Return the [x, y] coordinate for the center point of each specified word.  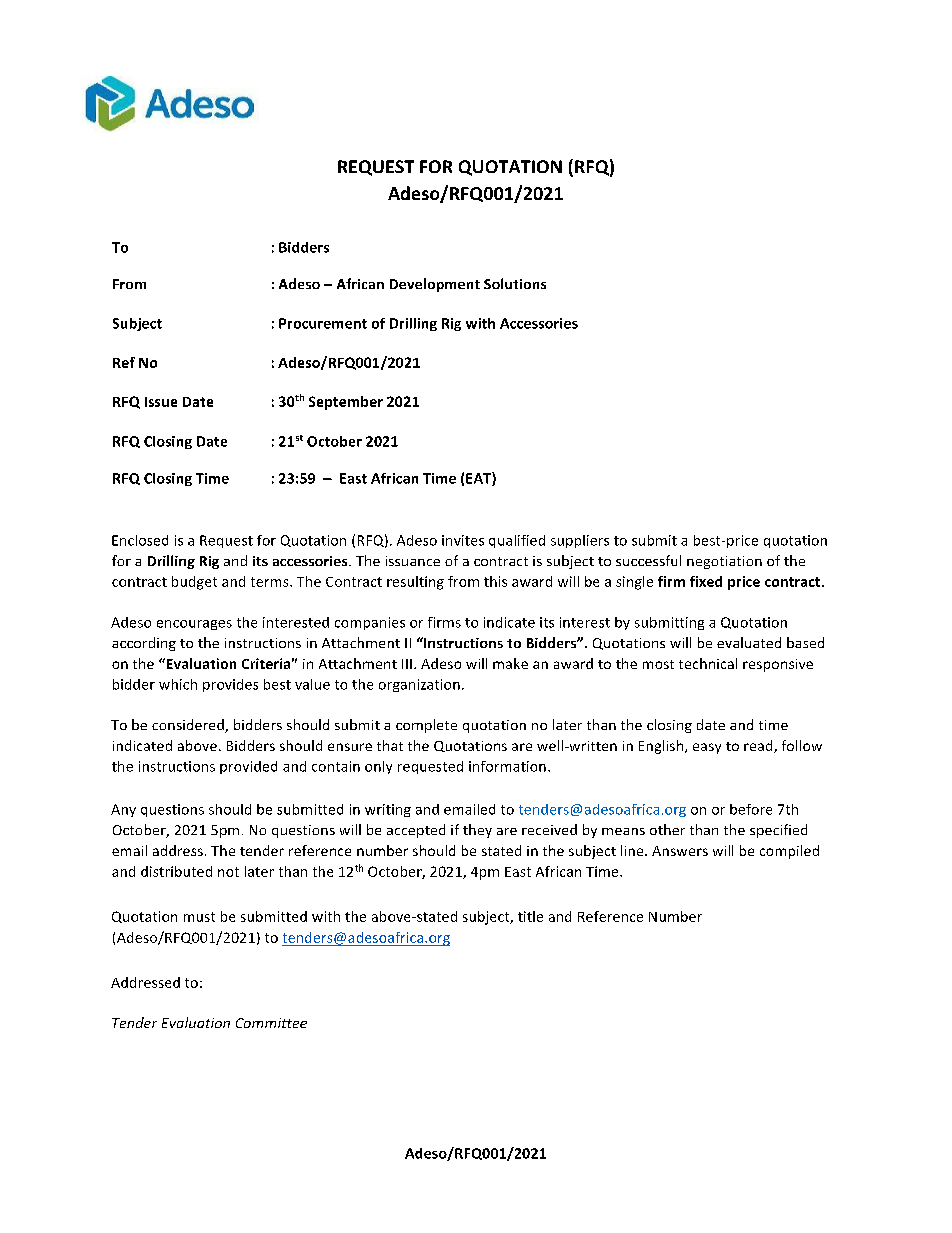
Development [435, 285]
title [530, 916]
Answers [680, 851]
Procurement [323, 323]
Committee [271, 1023]
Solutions [515, 283]
